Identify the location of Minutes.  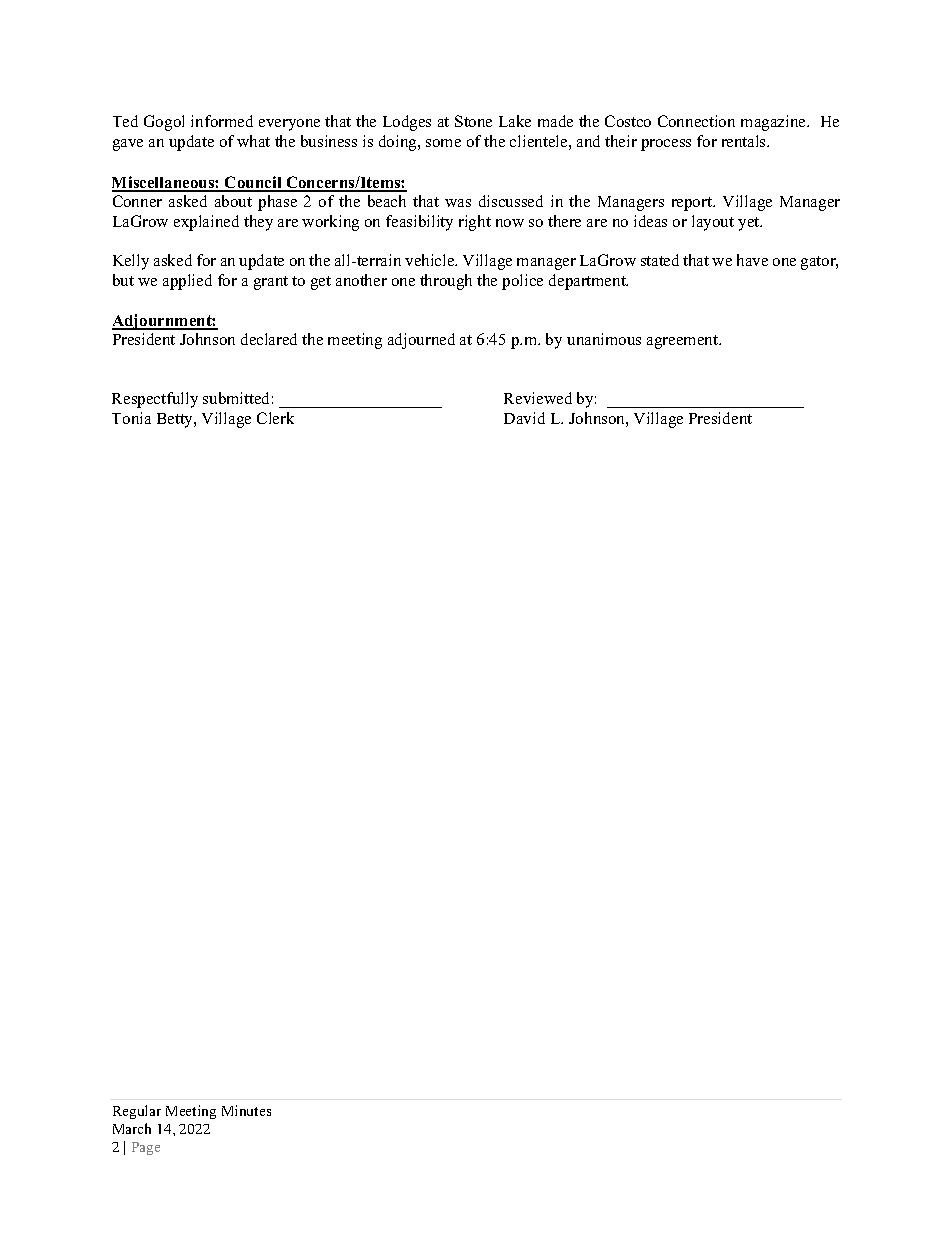
(246, 1110).
